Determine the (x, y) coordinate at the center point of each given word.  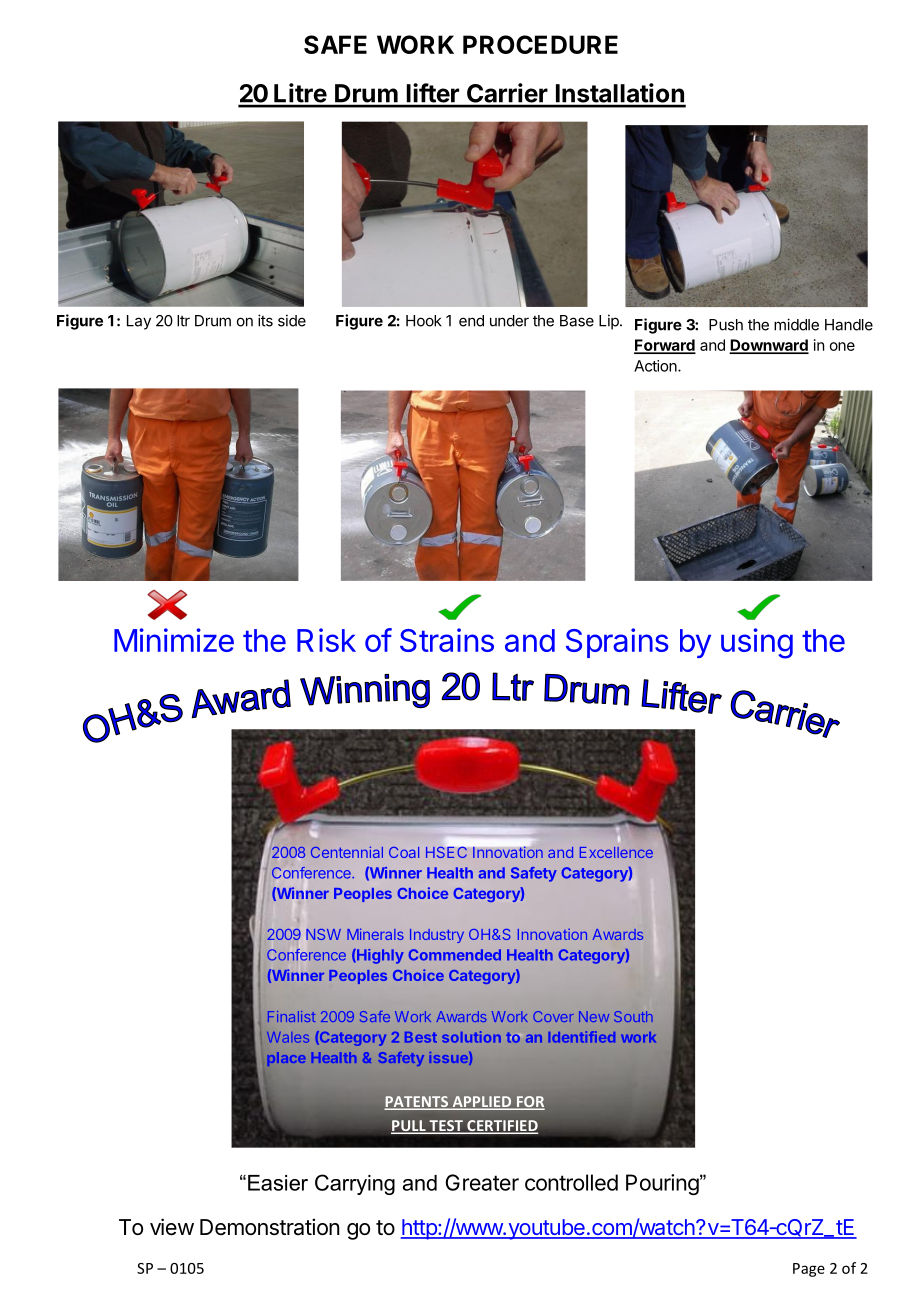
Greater (482, 1182)
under (509, 321)
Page (809, 1270)
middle (796, 324)
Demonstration (270, 1227)
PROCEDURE (540, 44)
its (265, 320)
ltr (183, 321)
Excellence (616, 852)
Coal (404, 852)
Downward (769, 346)
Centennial (347, 852)
